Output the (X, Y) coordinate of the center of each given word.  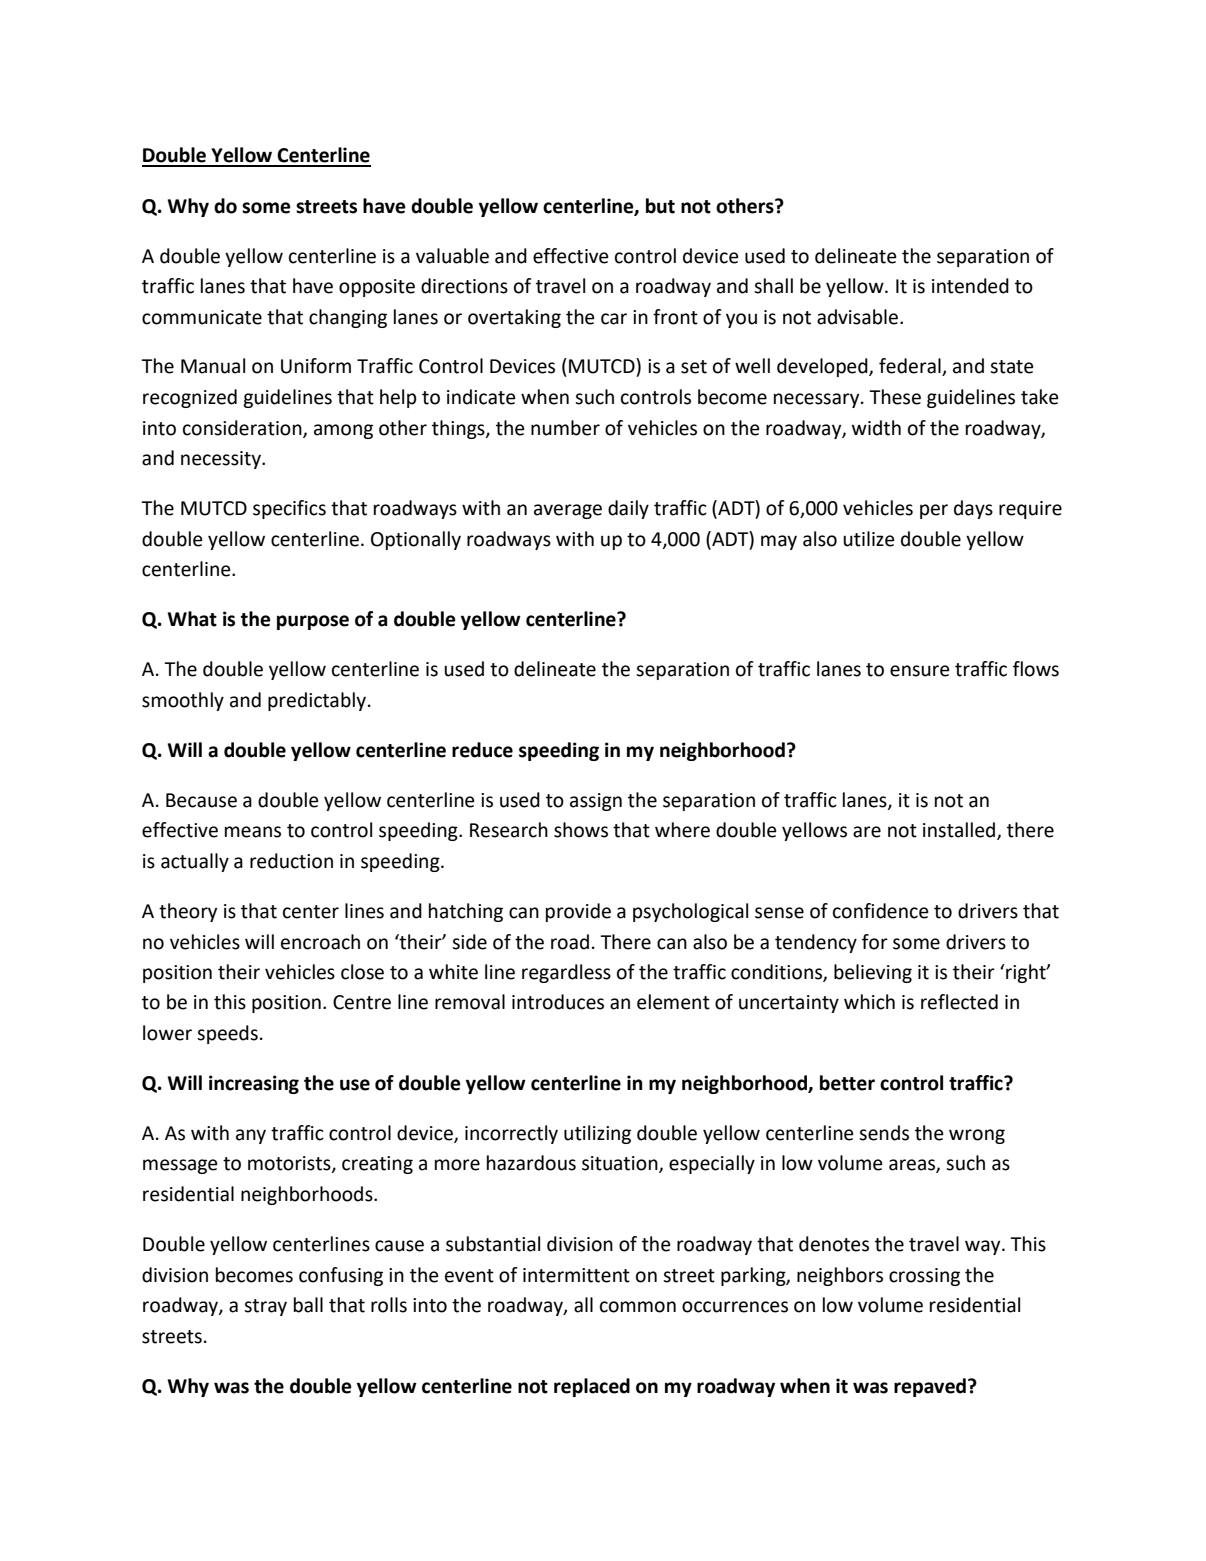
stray (265, 1307)
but (660, 206)
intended (970, 286)
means (253, 832)
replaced (592, 1387)
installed (960, 831)
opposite (377, 288)
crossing (924, 1277)
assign (596, 802)
